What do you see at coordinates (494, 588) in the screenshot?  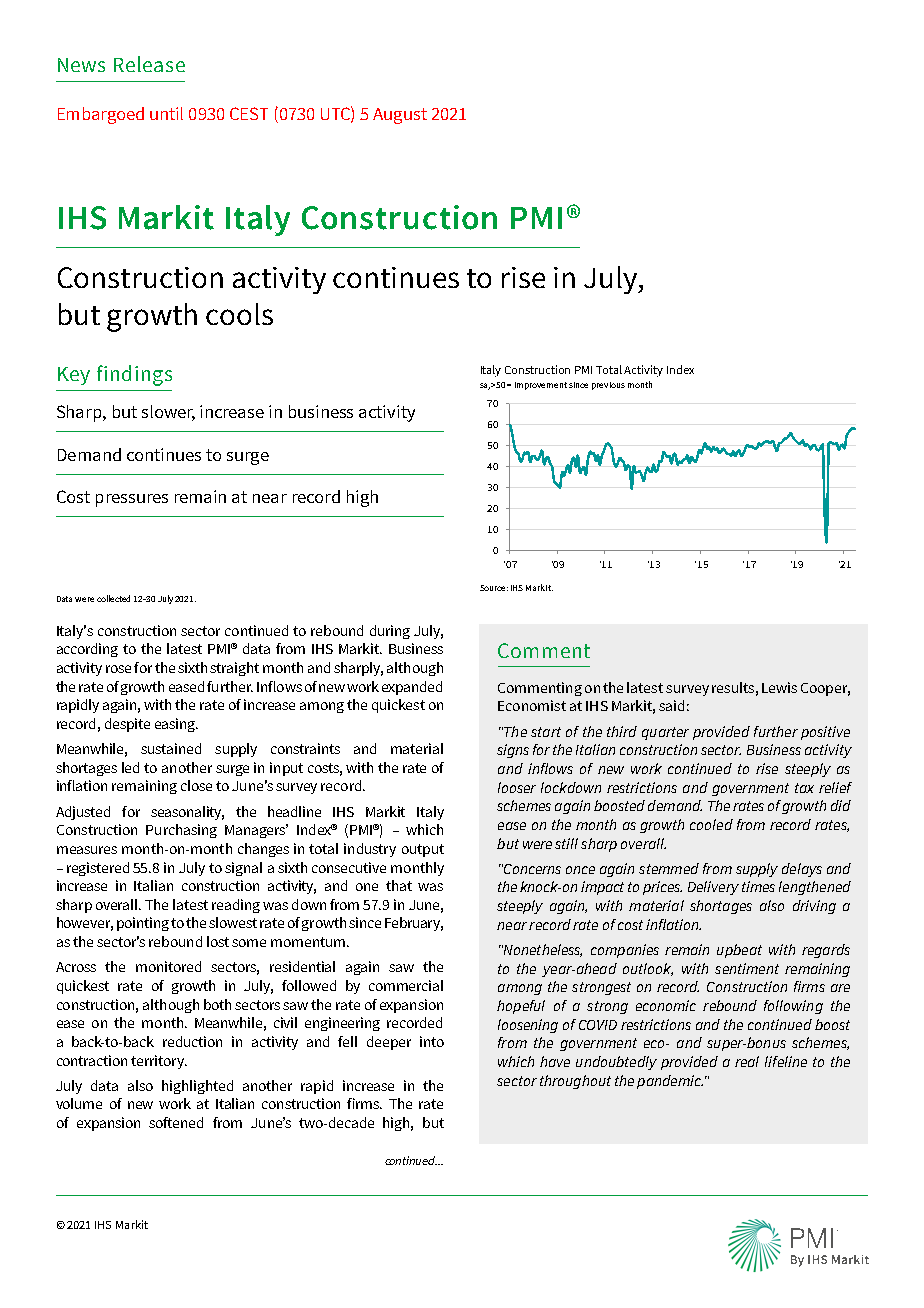 I see `Source` at bounding box center [494, 588].
